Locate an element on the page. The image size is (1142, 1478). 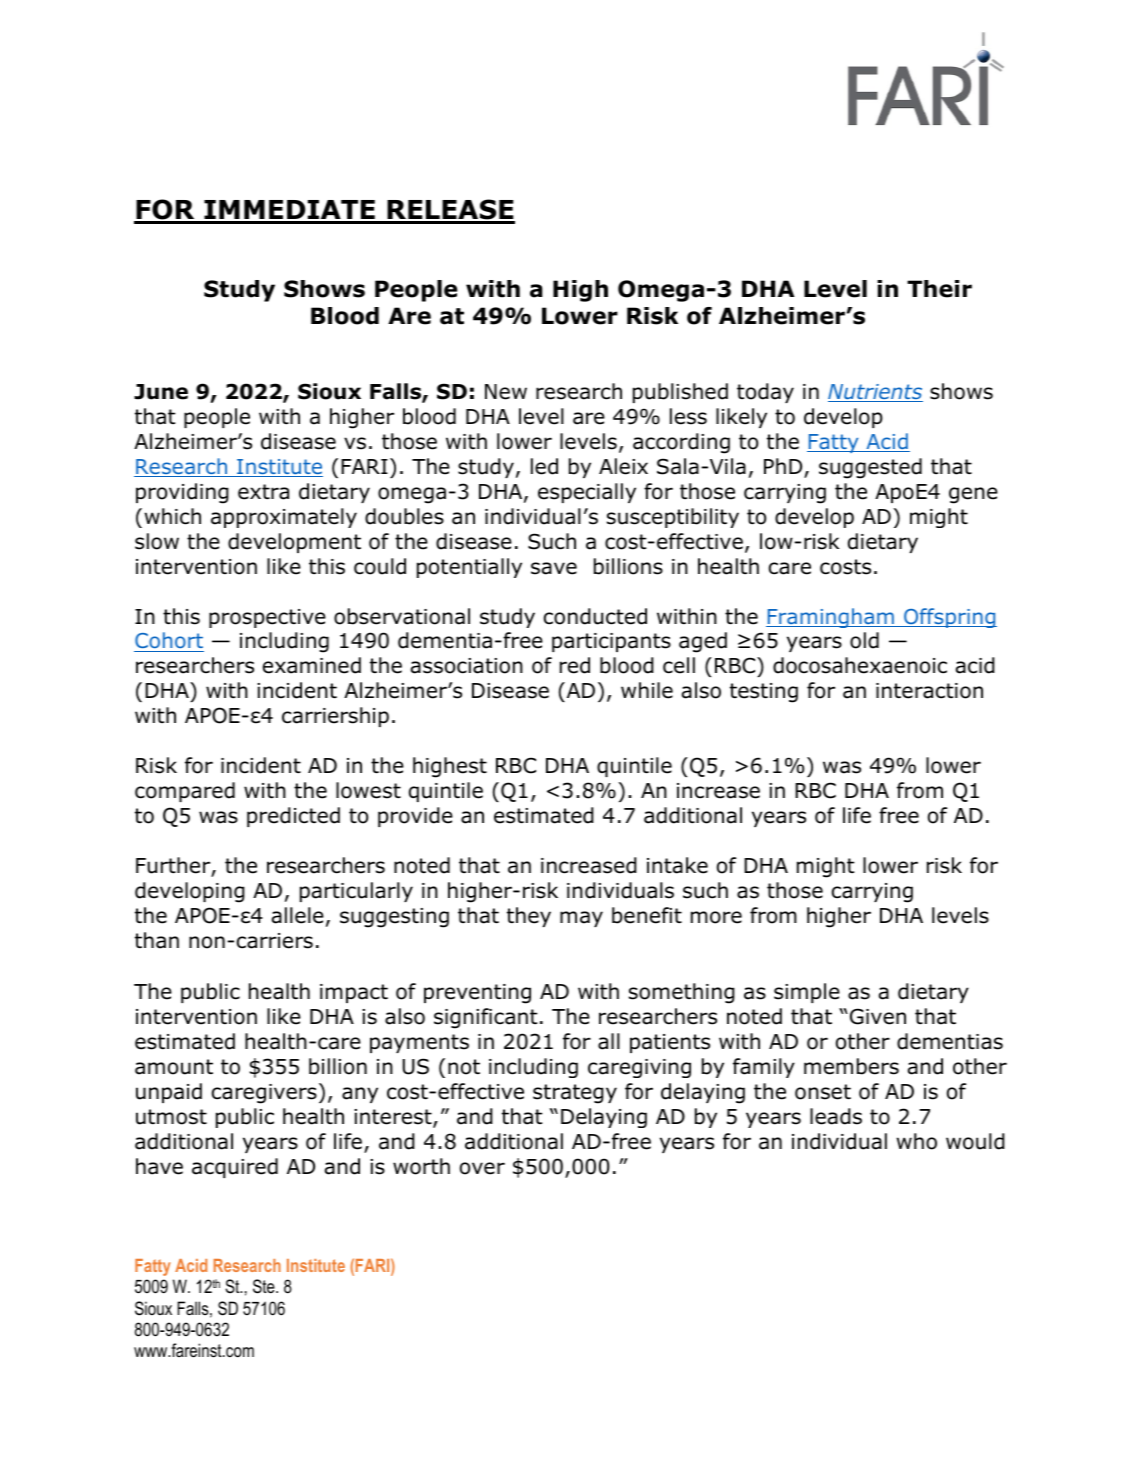
while is located at coordinates (647, 690).
